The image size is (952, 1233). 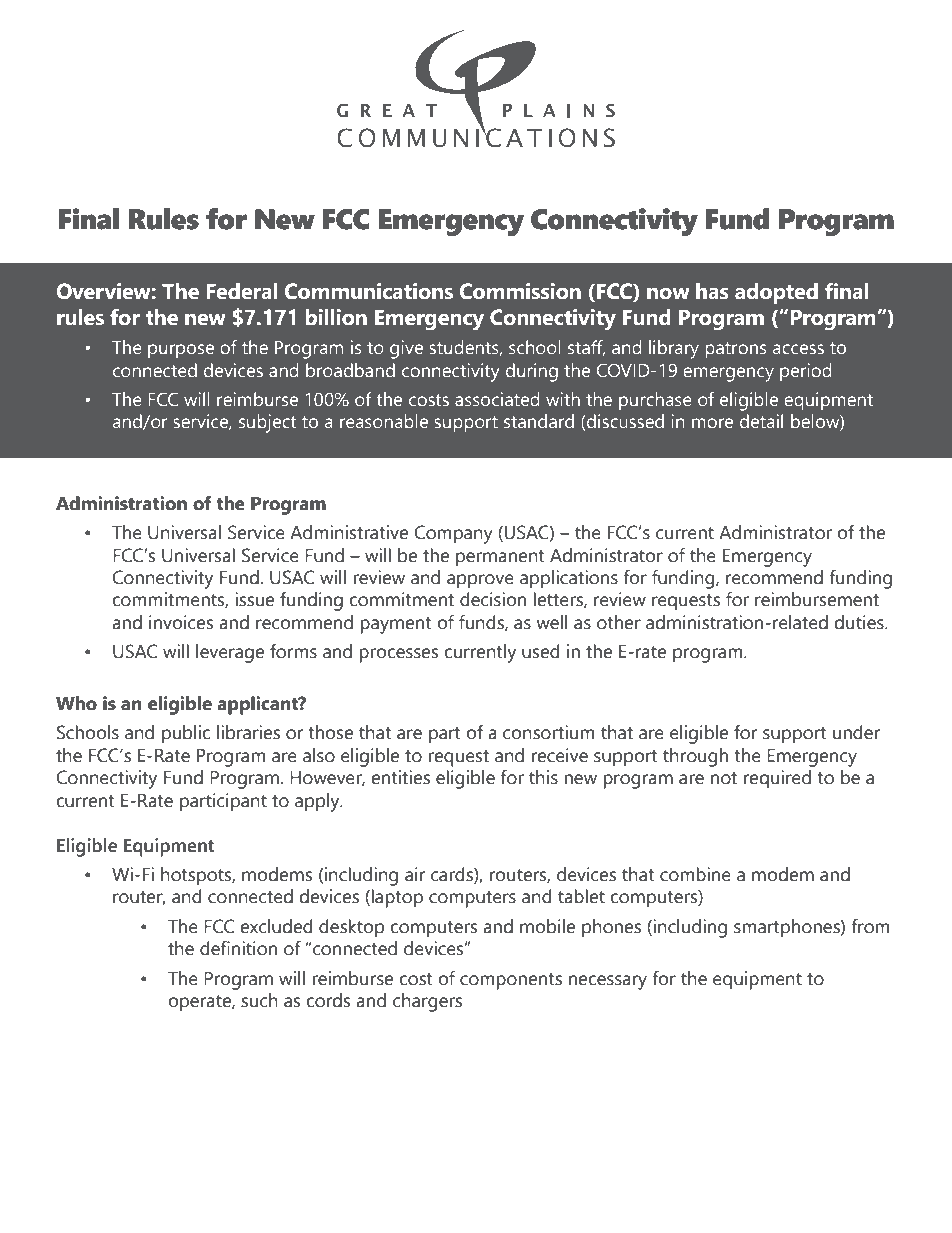 I want to click on Company, so click(x=453, y=534).
